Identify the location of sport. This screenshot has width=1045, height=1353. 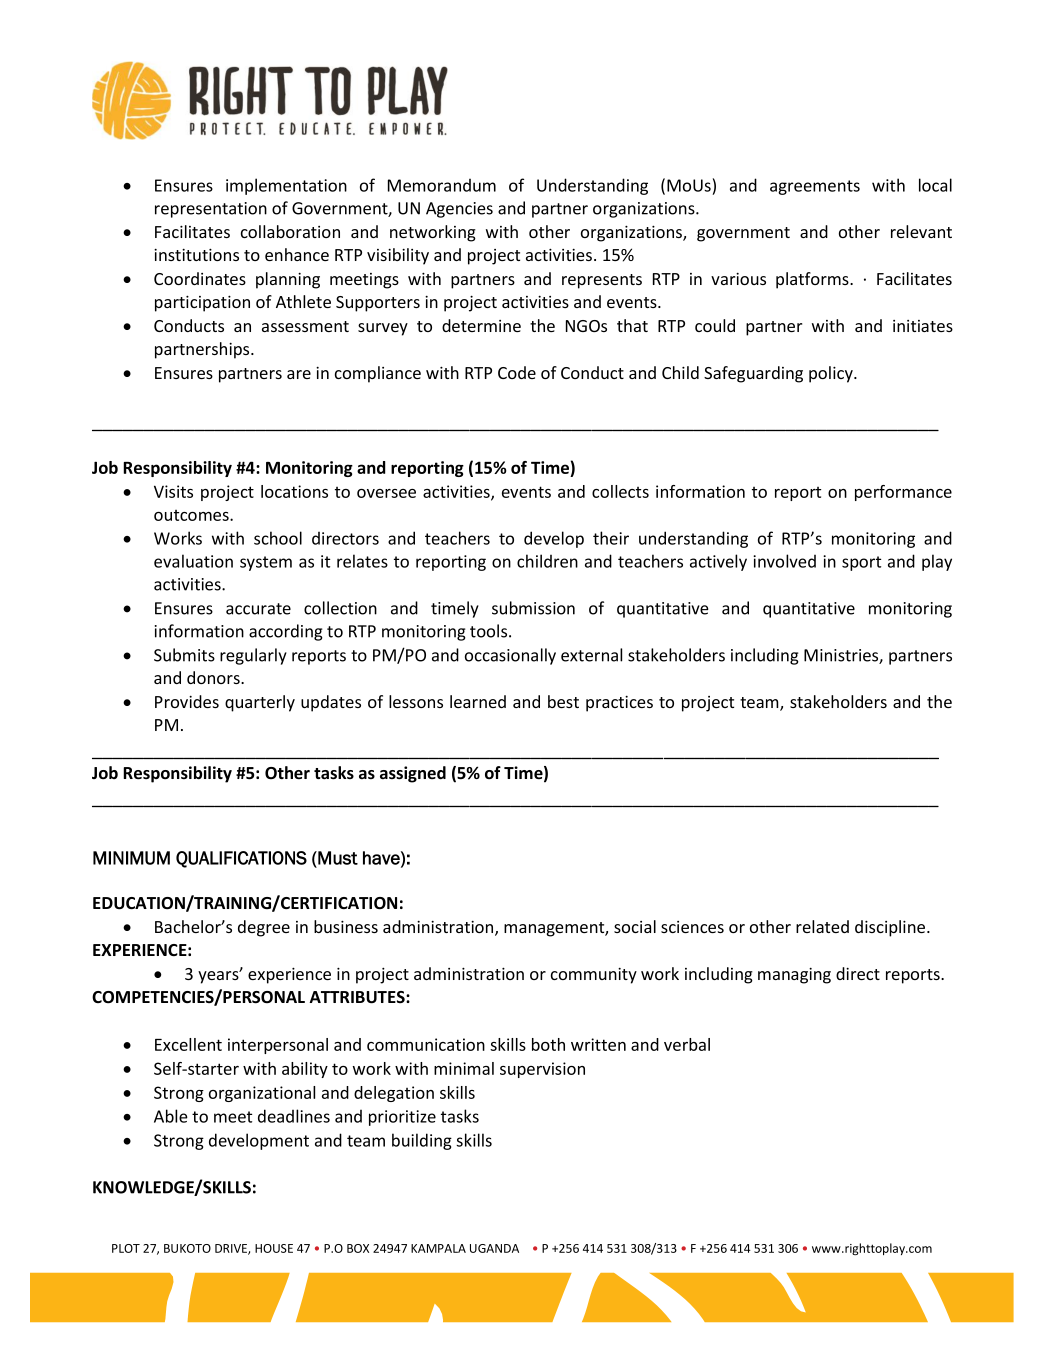
(861, 563).
